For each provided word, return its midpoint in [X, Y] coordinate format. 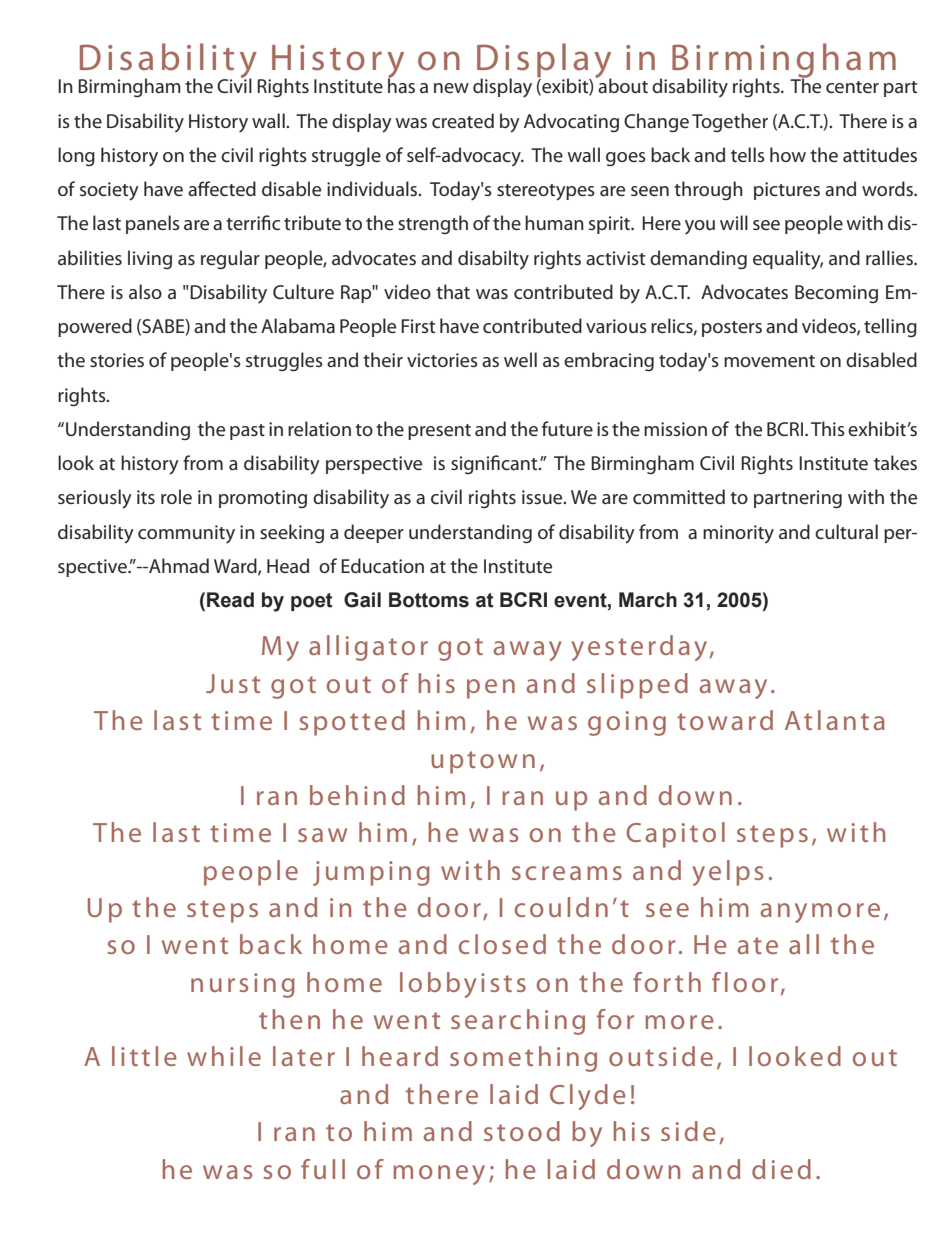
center [852, 87]
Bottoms [429, 600]
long [76, 156]
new [451, 88]
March [648, 600]
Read [230, 600]
